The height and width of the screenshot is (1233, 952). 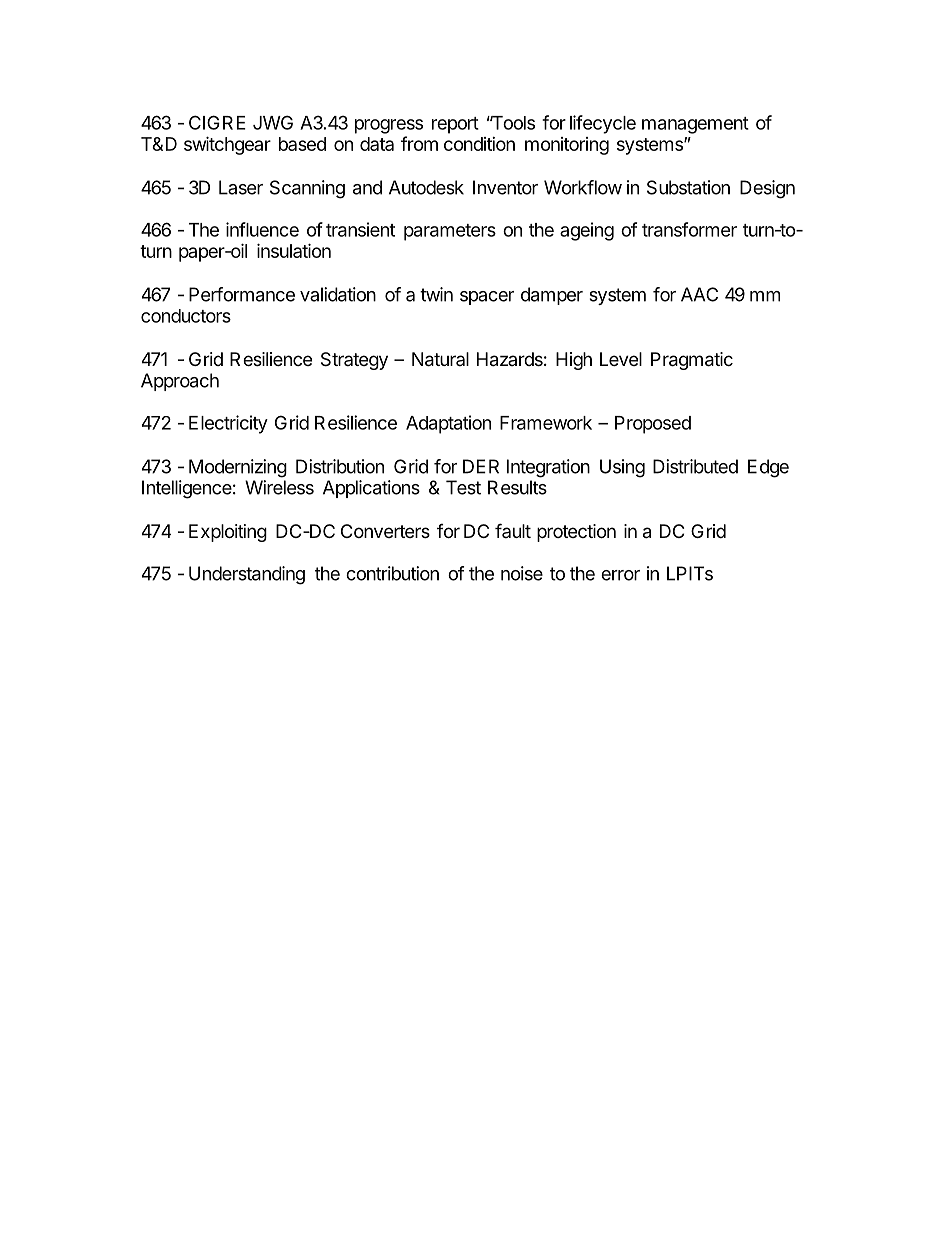 What do you see at coordinates (479, 144) in the screenshot?
I see `condition` at bounding box center [479, 144].
